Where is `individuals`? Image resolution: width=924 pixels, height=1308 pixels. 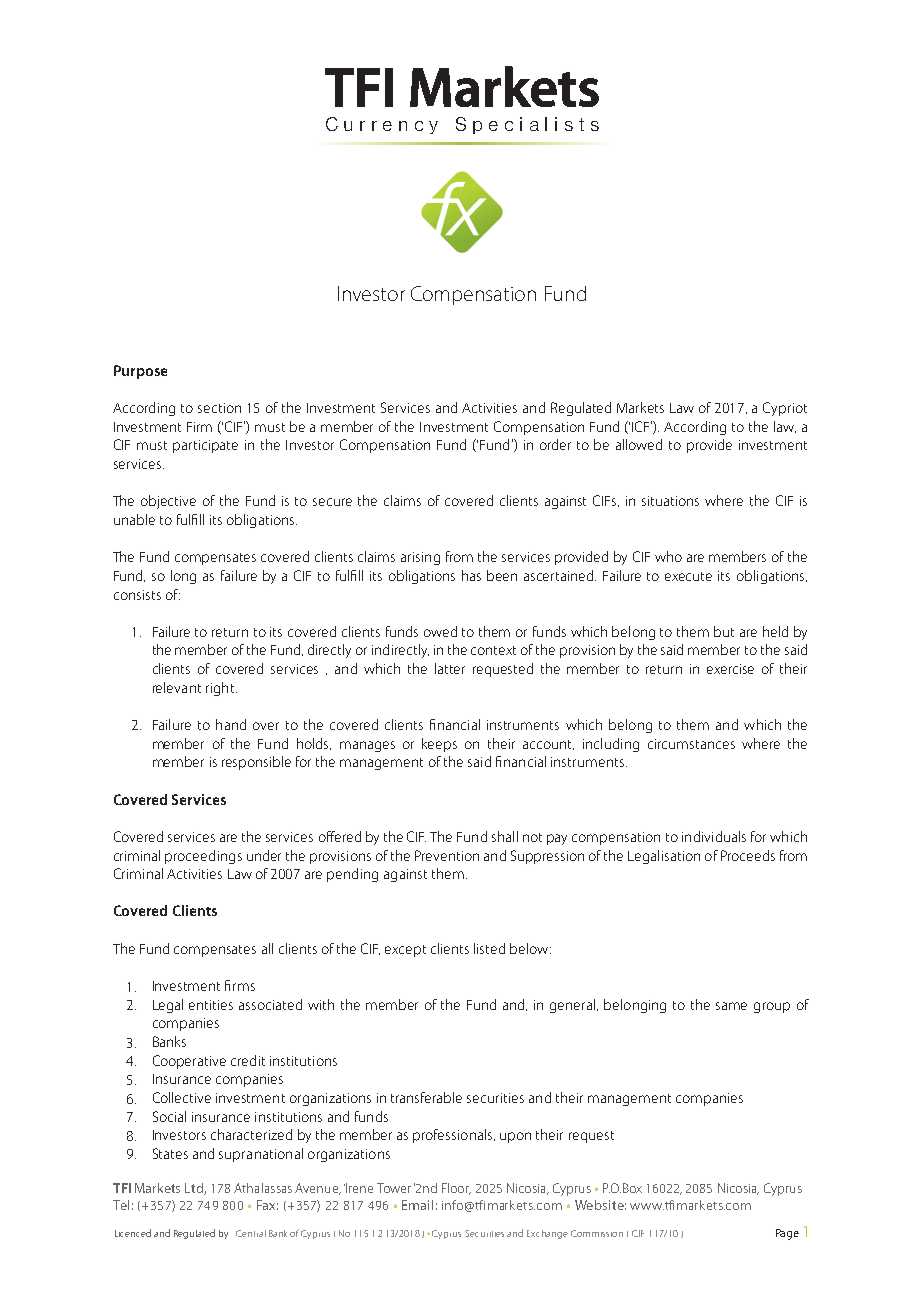
individuals is located at coordinates (714, 836).
